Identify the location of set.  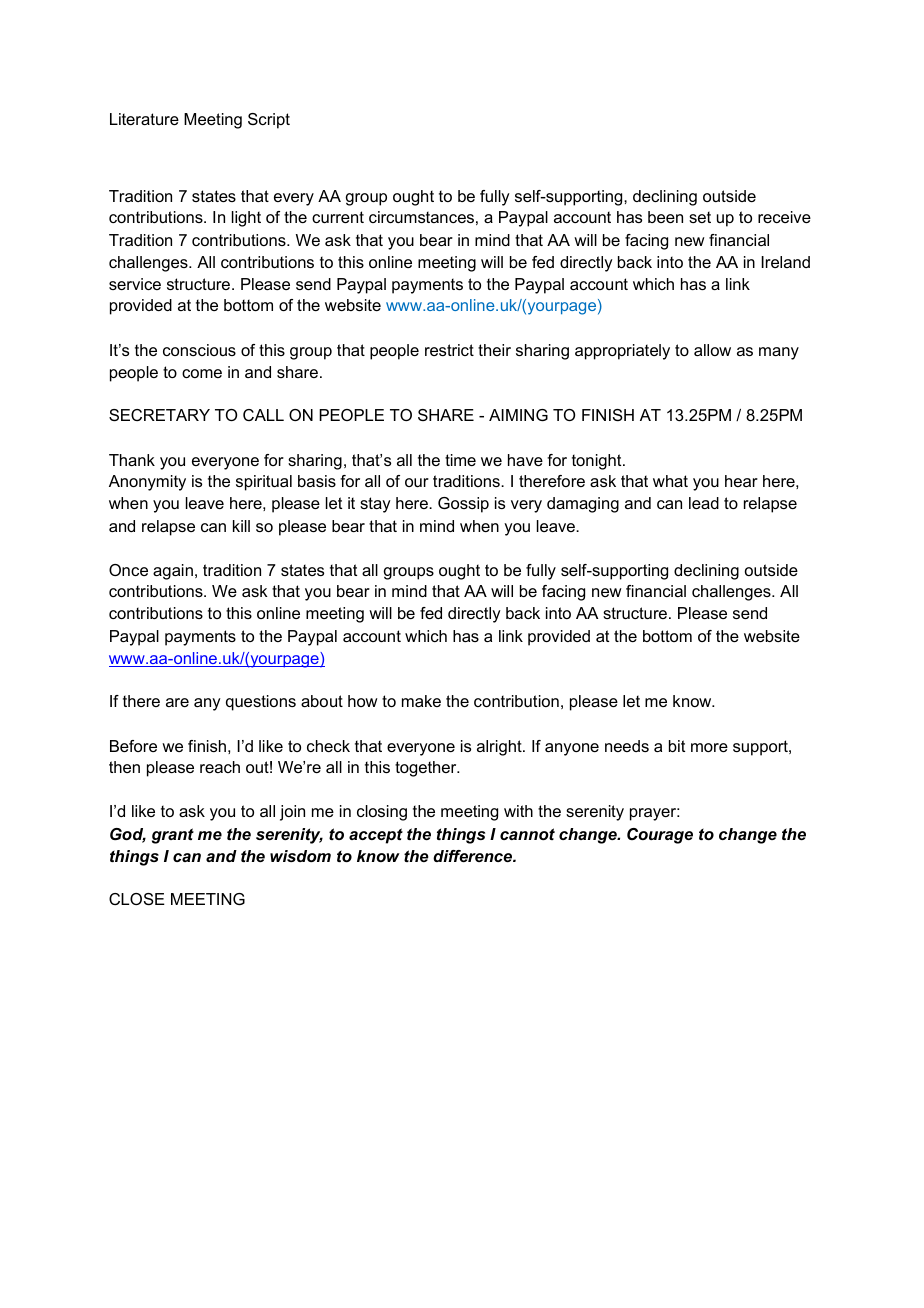
(700, 217).
